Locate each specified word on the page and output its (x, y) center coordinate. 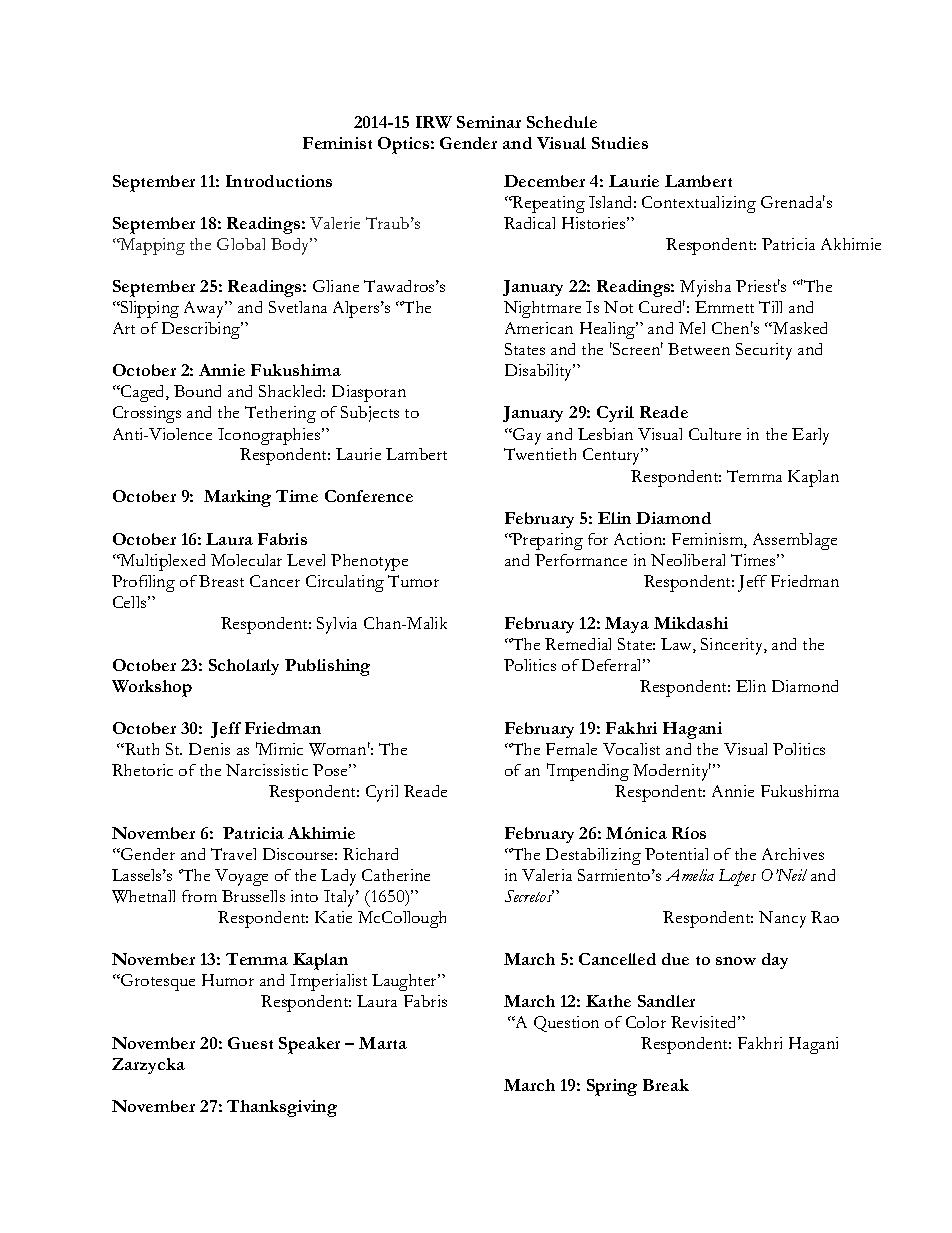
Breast (221, 581)
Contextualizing (699, 204)
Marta (383, 1043)
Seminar (489, 122)
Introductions (279, 181)
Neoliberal (688, 560)
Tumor (413, 581)
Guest (250, 1043)
